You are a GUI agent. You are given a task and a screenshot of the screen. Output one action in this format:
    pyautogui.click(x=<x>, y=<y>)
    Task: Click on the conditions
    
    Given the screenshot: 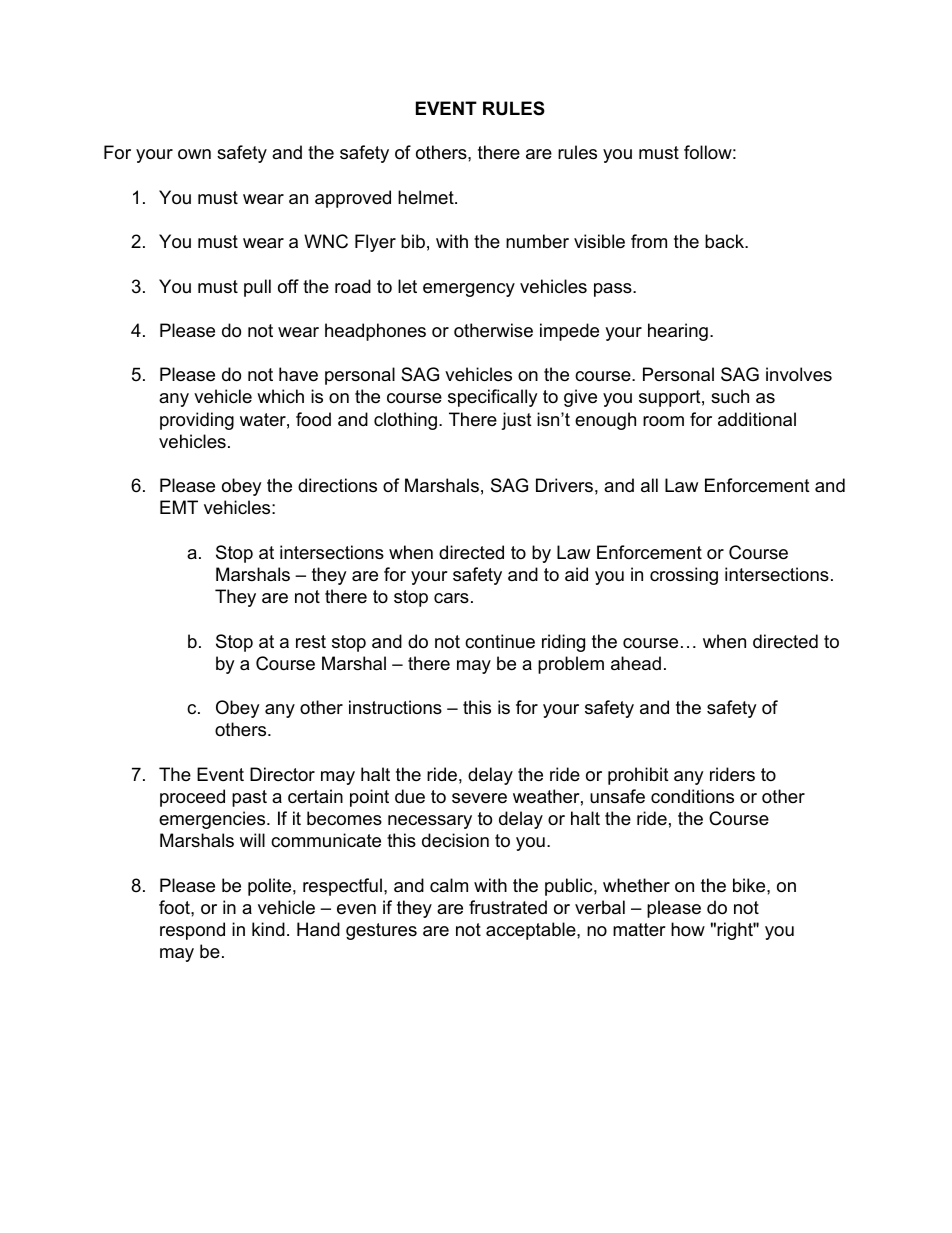 What is the action you would take?
    pyautogui.click(x=692, y=796)
